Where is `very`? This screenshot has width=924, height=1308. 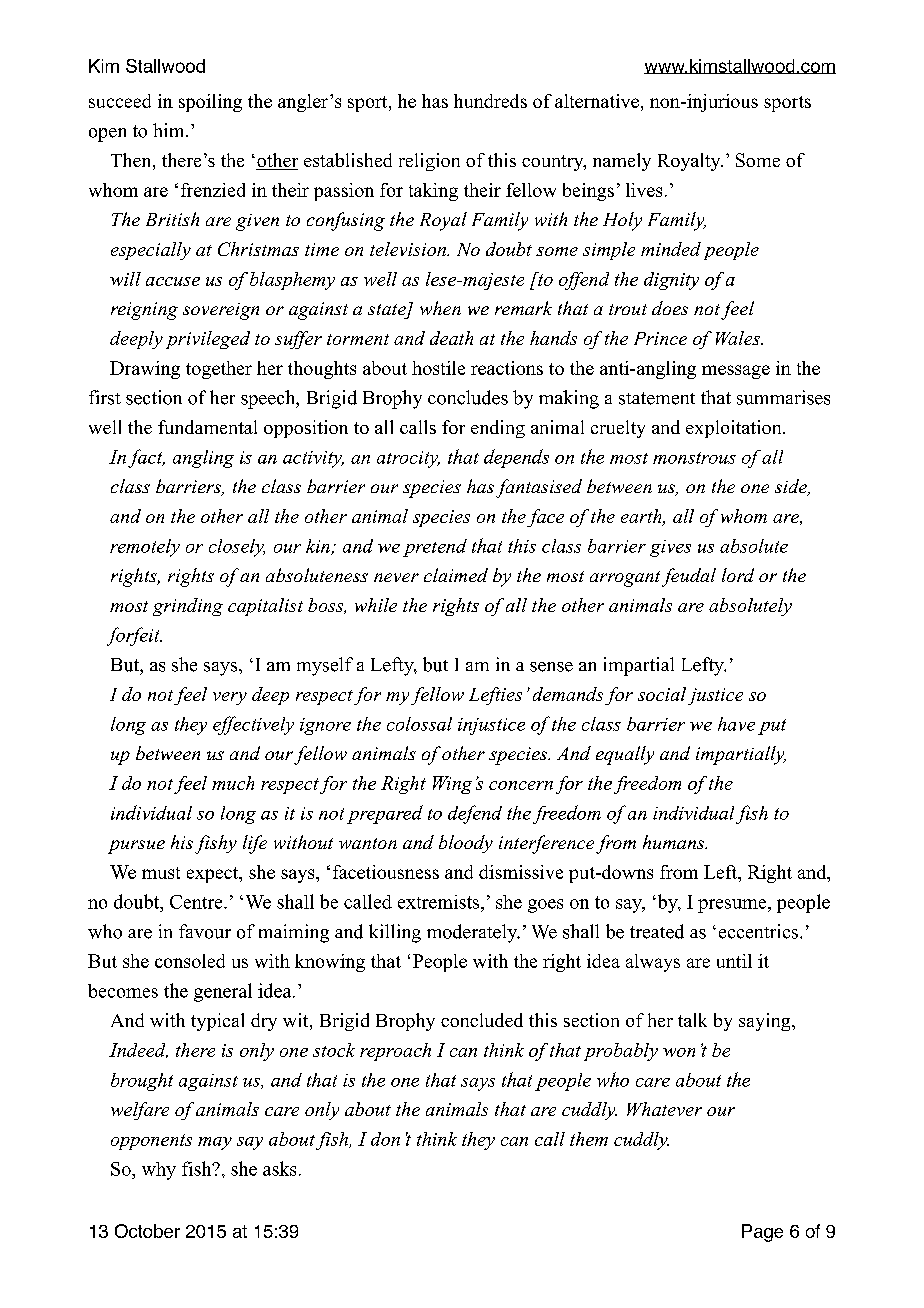
very is located at coordinates (230, 698).
